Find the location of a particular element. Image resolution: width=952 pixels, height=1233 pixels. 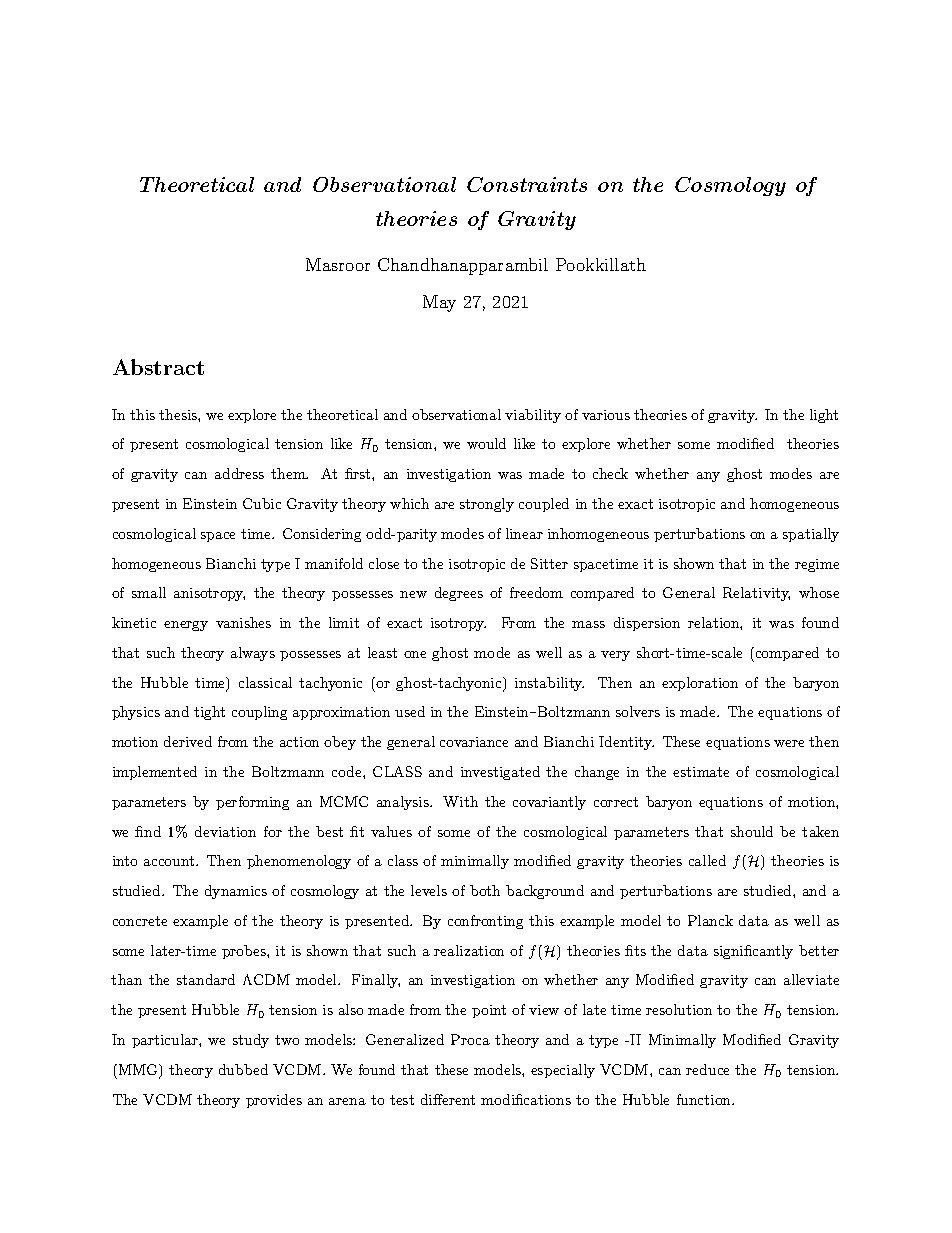

one is located at coordinates (415, 654).
